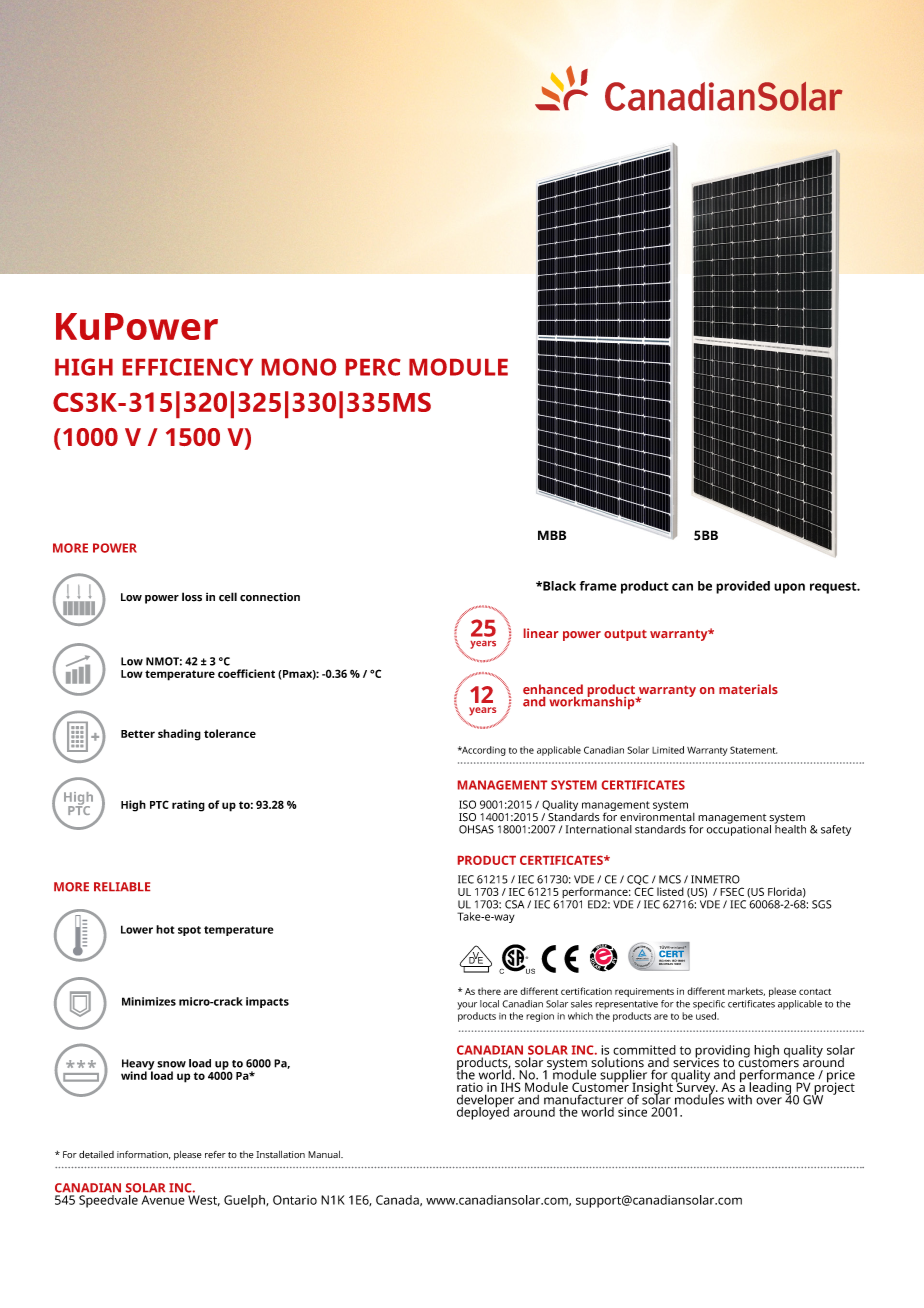 This document has width=924, height=1308. Describe the element at coordinates (743, 587) in the document. I see `provided` at that location.
